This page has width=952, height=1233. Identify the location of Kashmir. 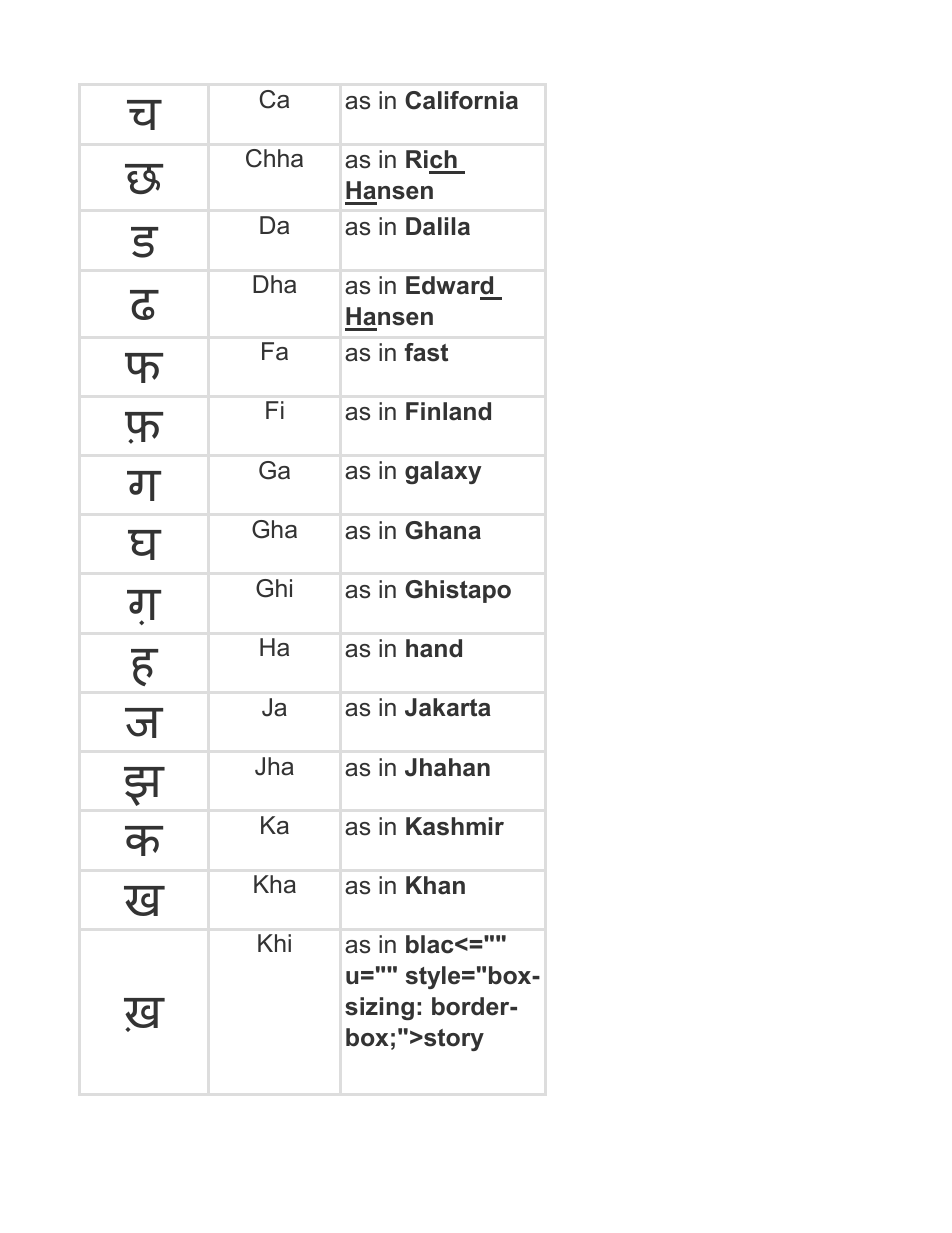
(455, 826).
